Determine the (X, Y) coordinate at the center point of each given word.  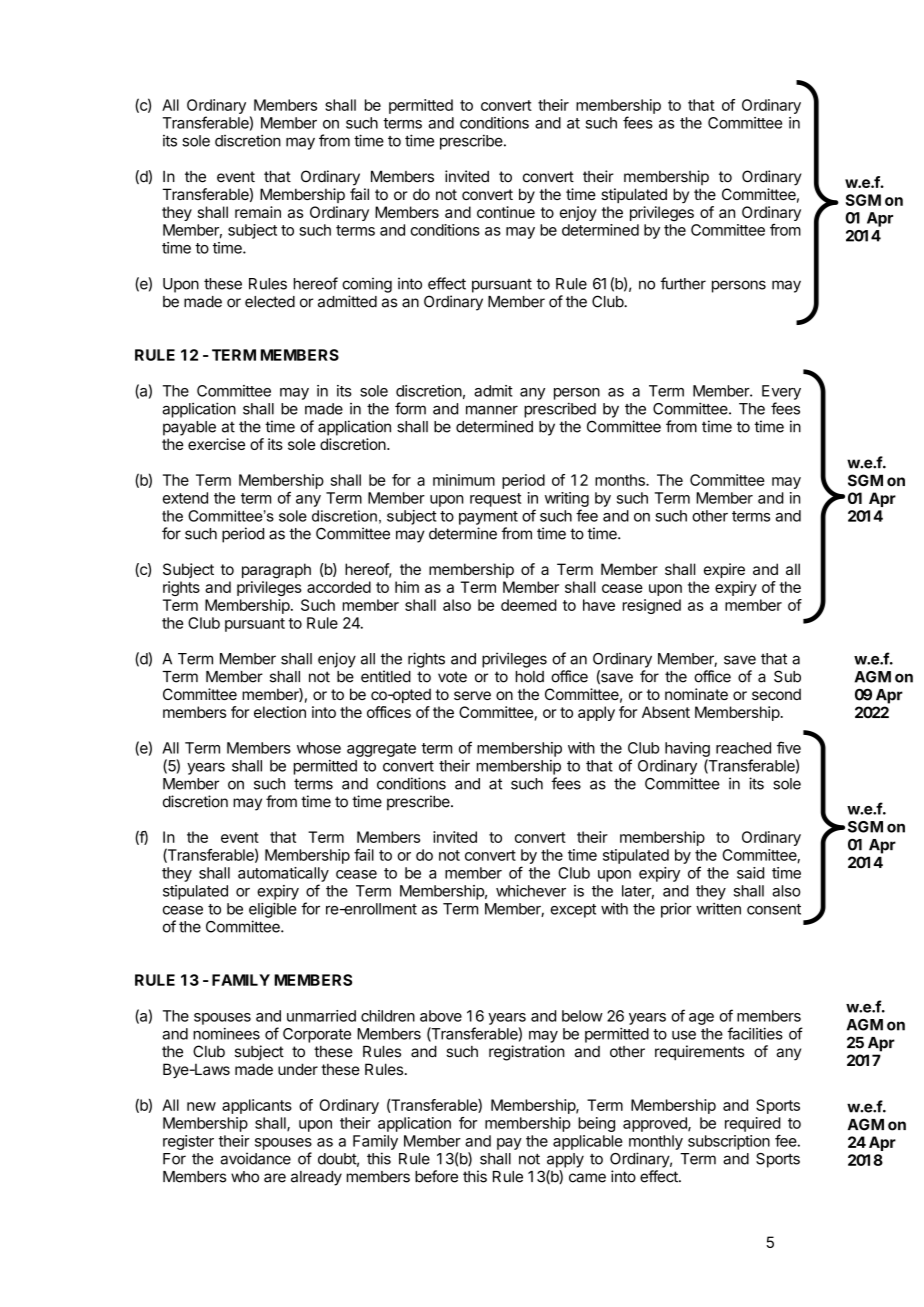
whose (319, 748)
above (441, 1016)
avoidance (255, 1158)
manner (492, 410)
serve (472, 695)
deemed (529, 605)
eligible (273, 910)
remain (258, 212)
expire (724, 570)
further (683, 283)
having (687, 749)
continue (506, 212)
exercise (216, 444)
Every (781, 392)
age (701, 1019)
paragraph (276, 571)
